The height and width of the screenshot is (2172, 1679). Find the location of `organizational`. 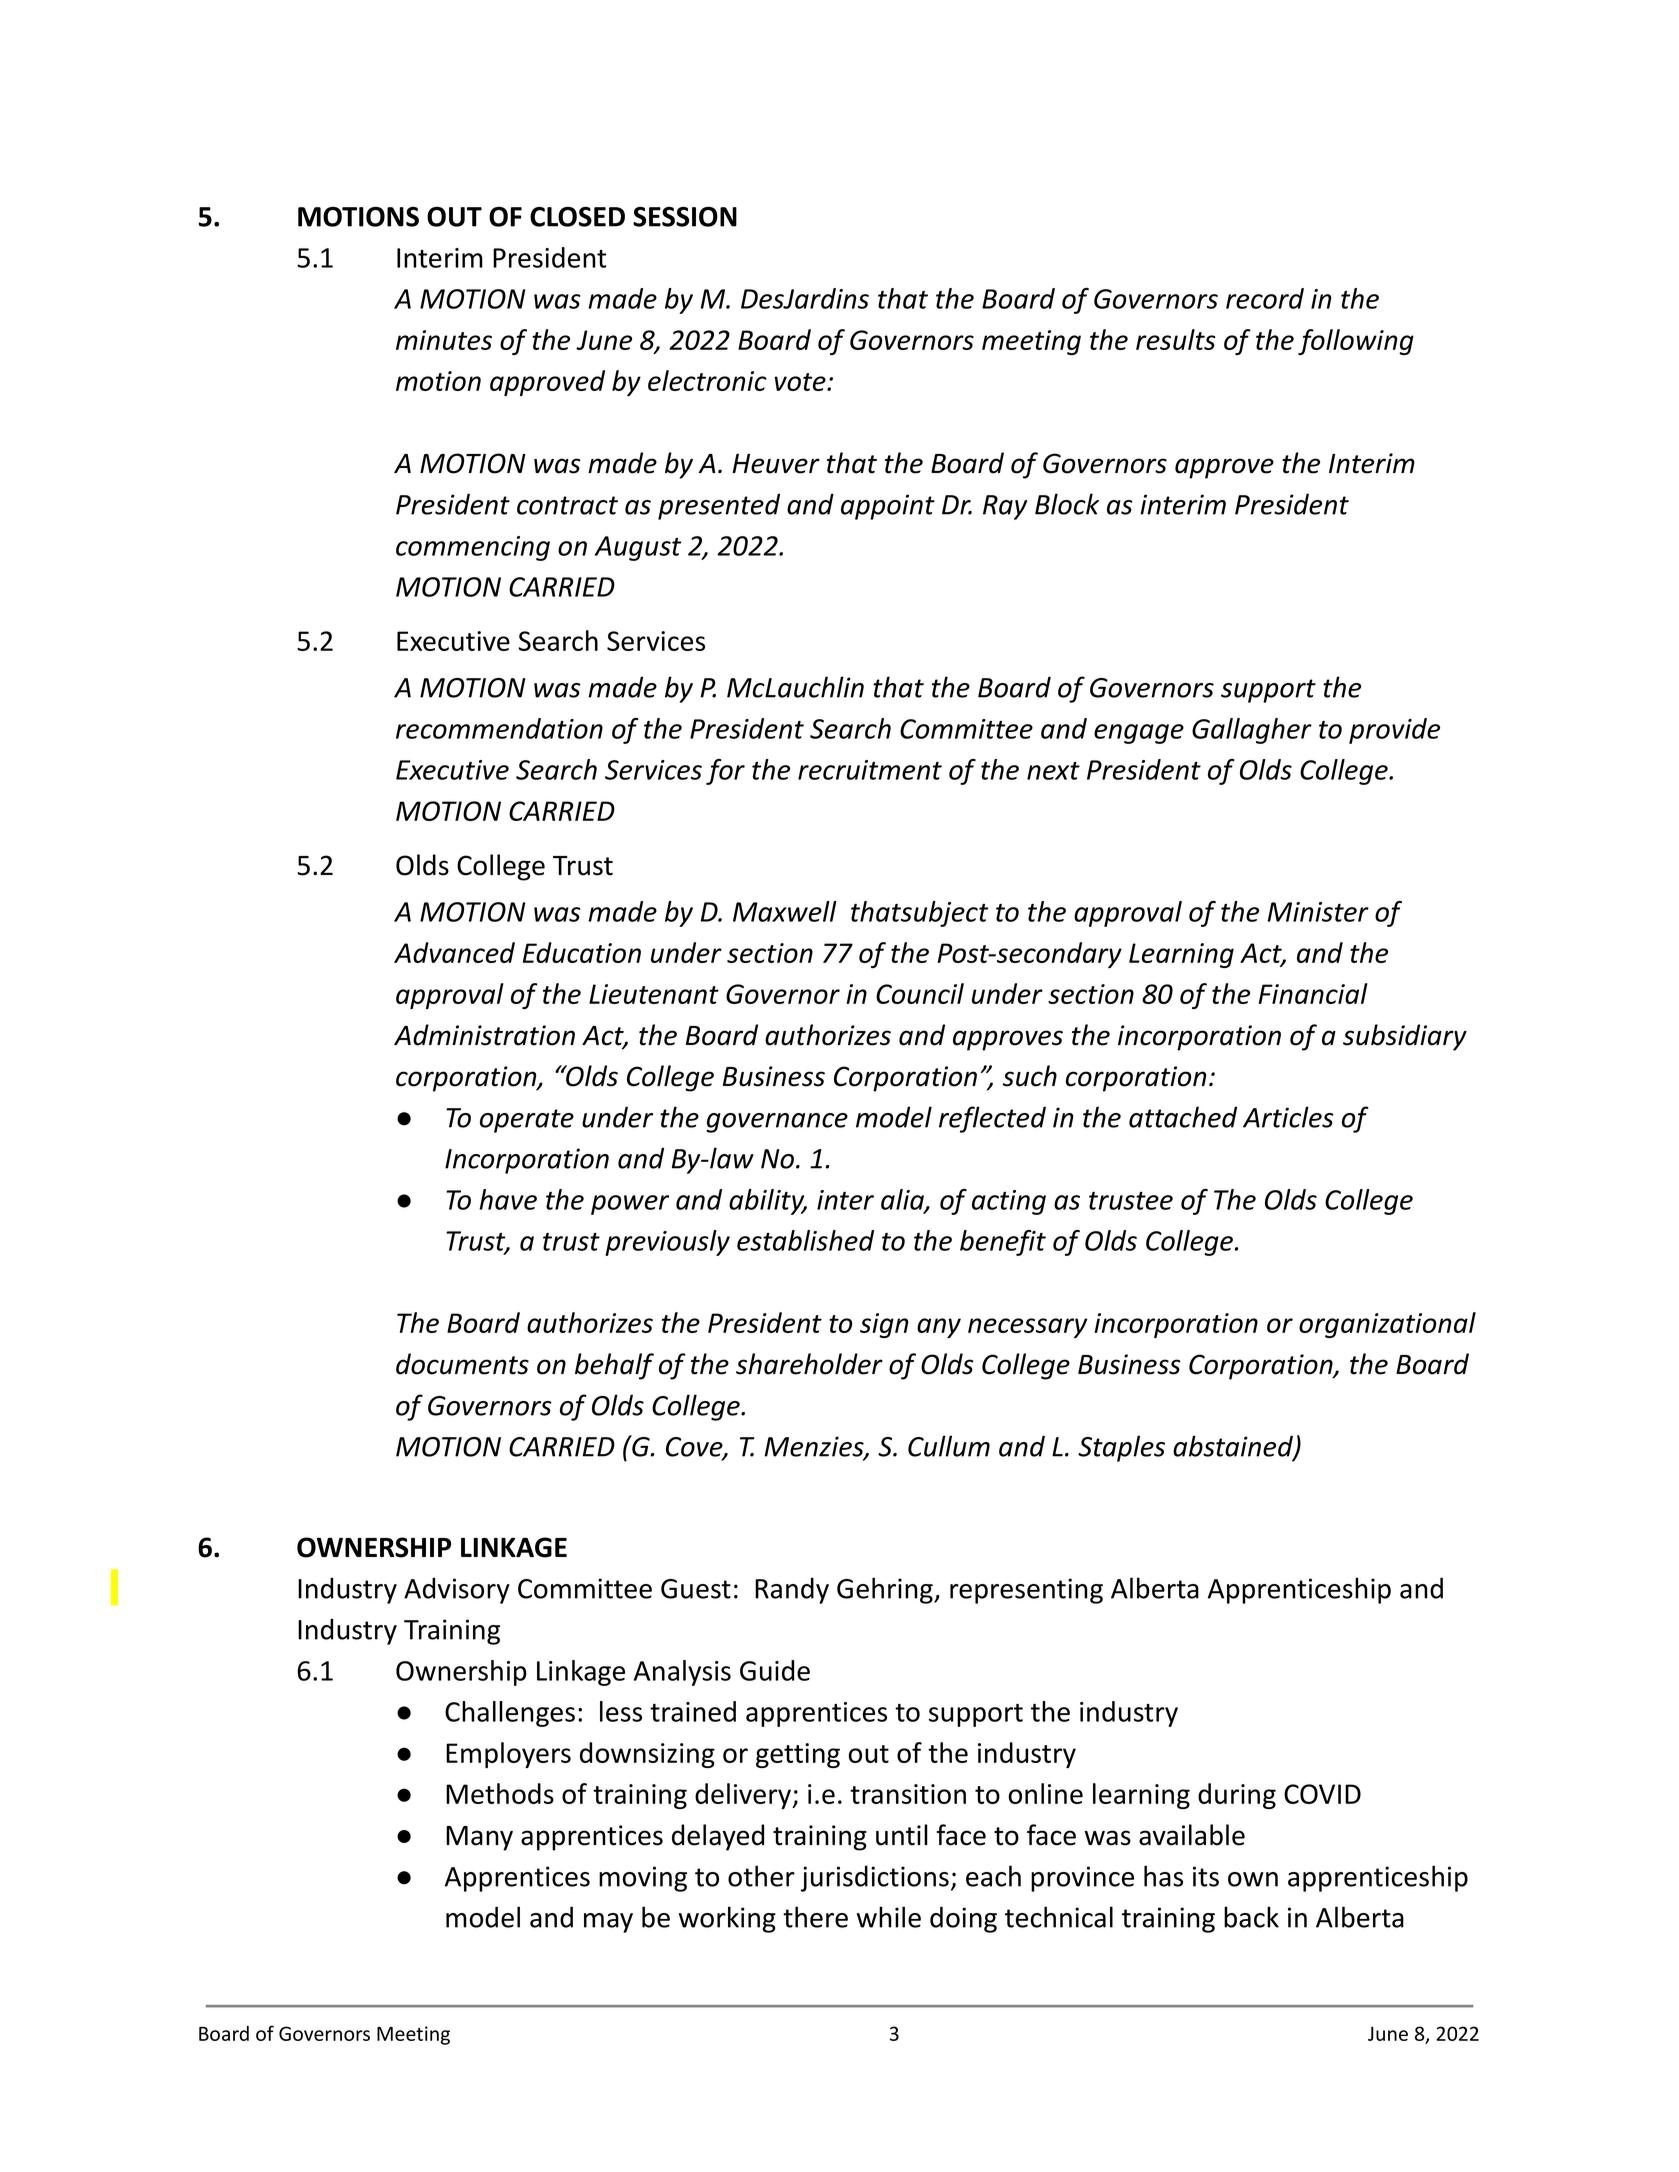

organizational is located at coordinates (1387, 1325).
